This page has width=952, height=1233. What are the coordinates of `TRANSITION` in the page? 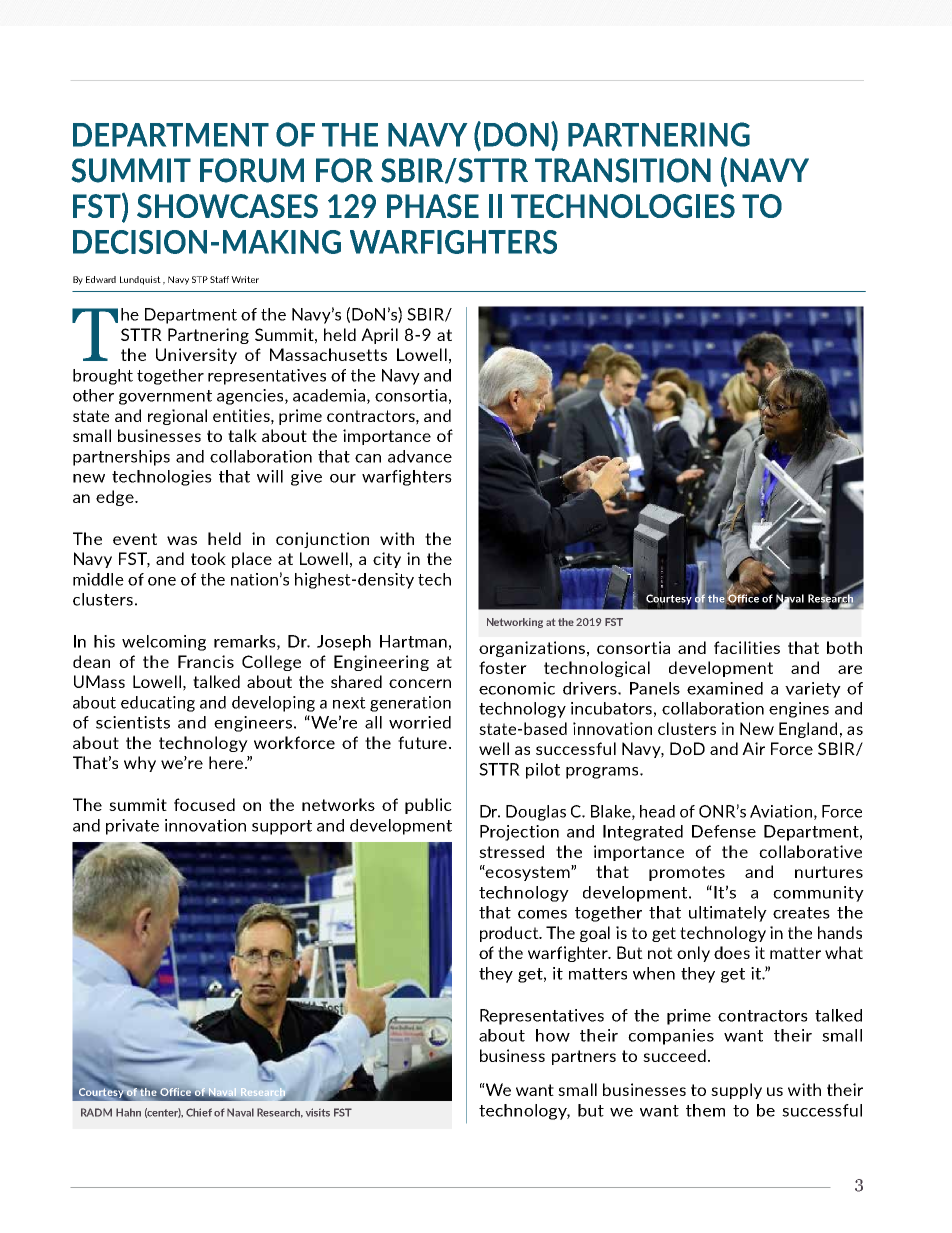 It's located at (623, 170).
